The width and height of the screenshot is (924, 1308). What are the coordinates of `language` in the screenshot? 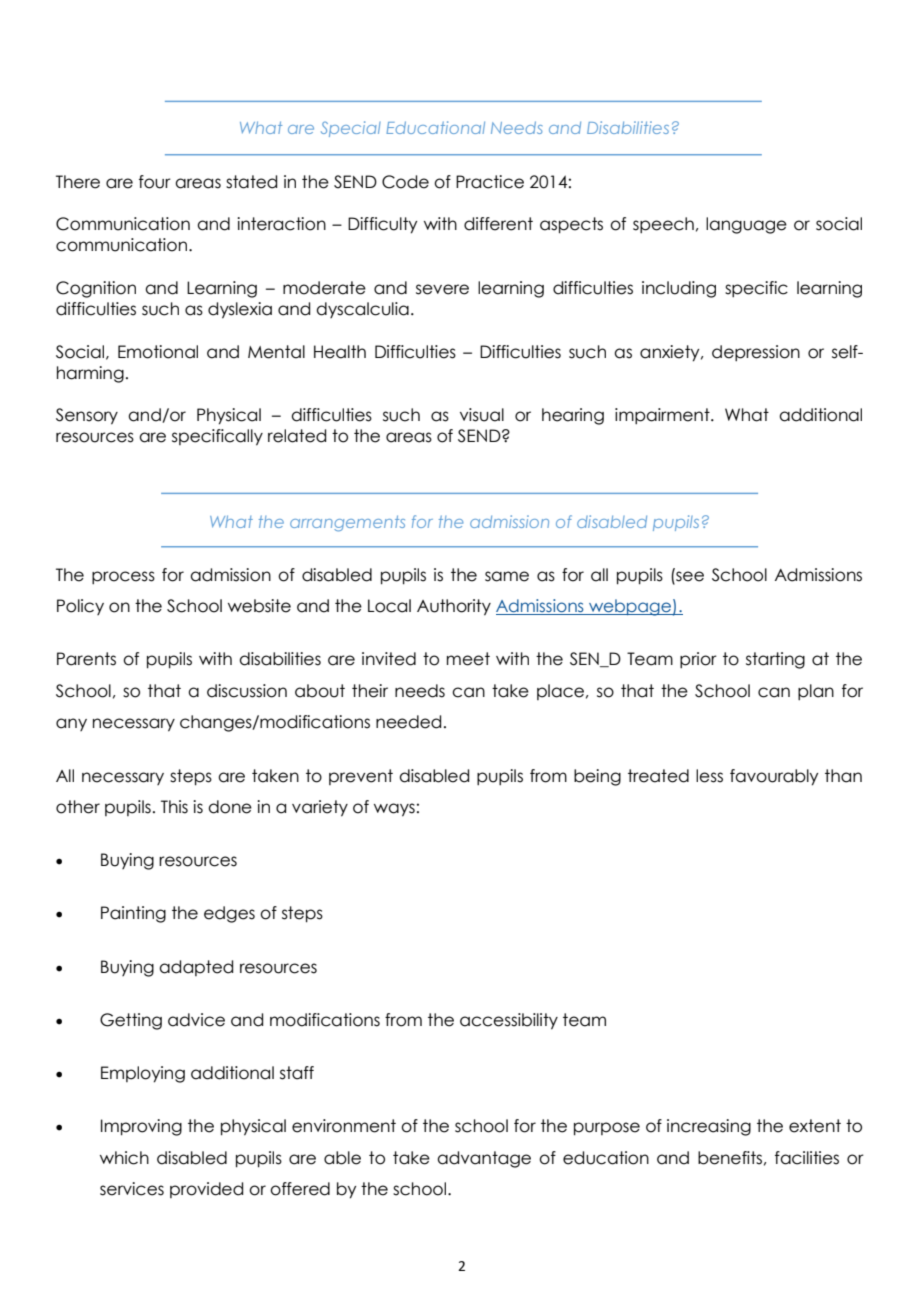 It's located at (746, 225).
